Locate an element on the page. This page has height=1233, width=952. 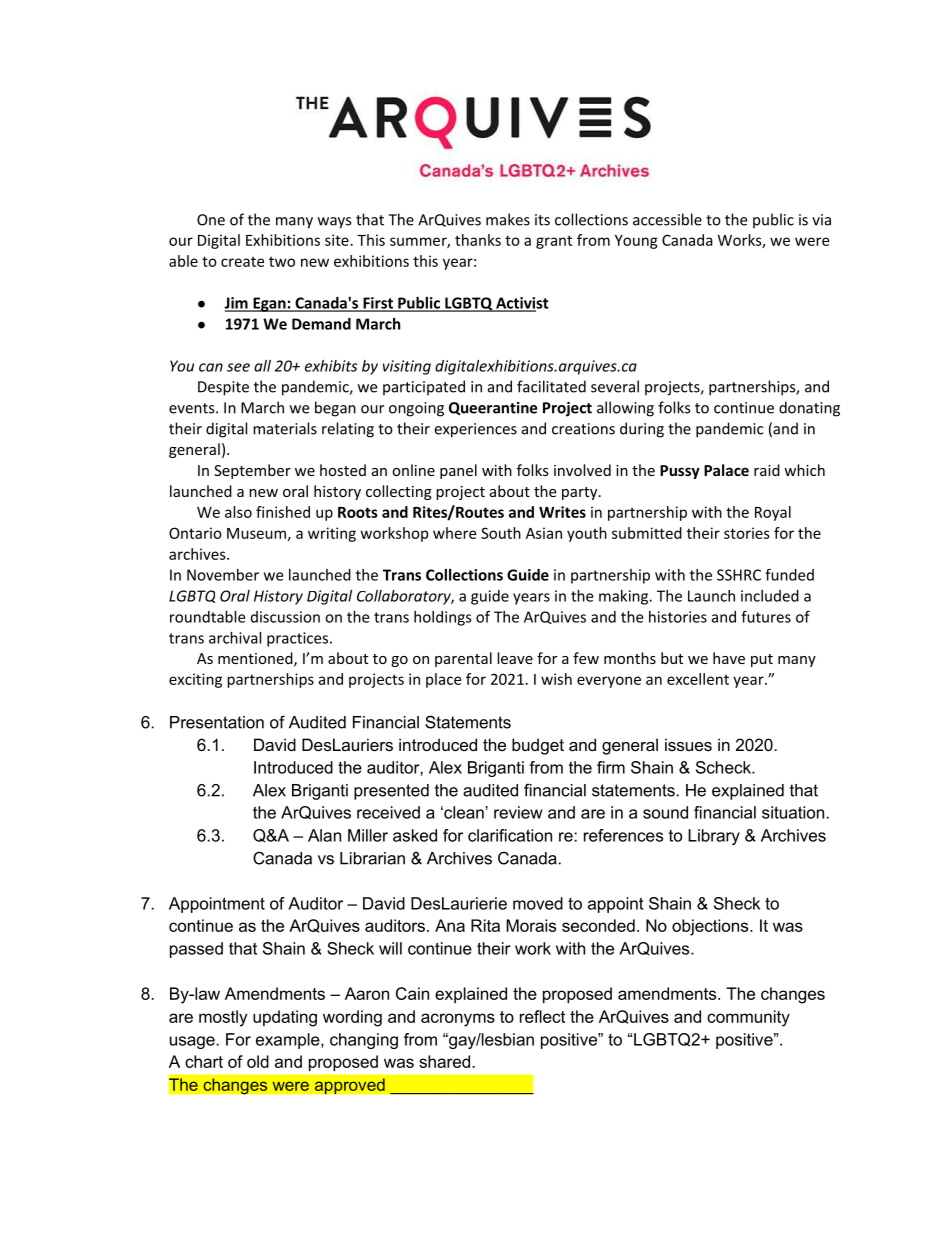
Library is located at coordinates (714, 837).
